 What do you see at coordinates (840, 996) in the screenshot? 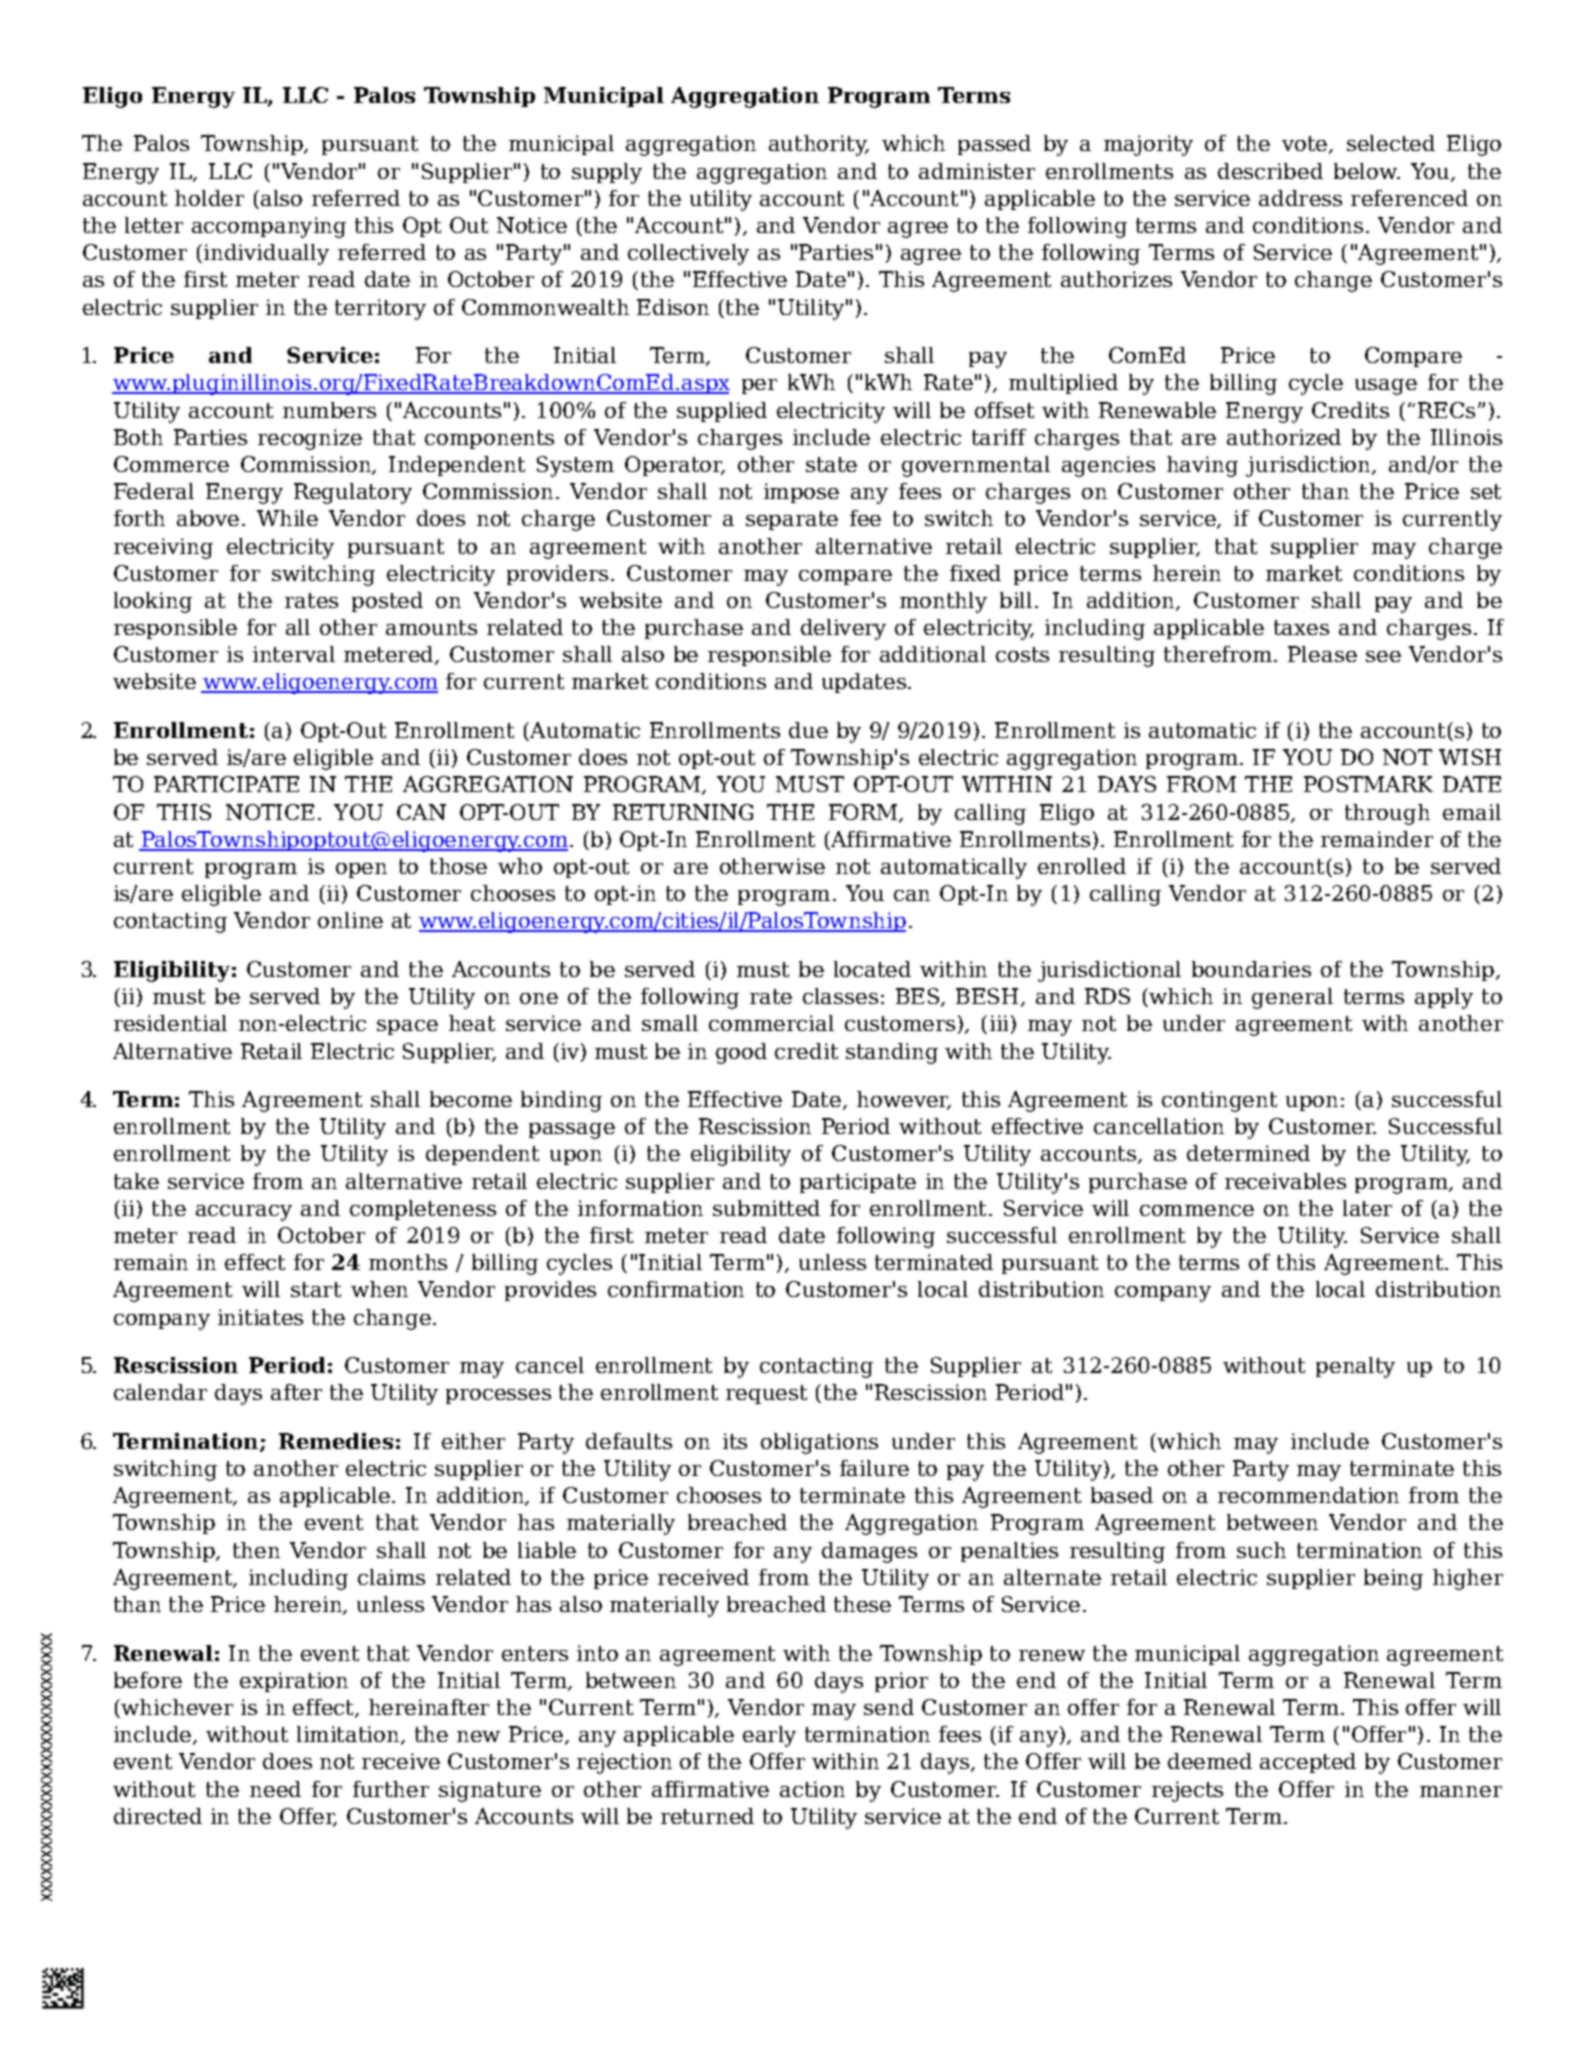
I see `classes` at bounding box center [840, 996].
